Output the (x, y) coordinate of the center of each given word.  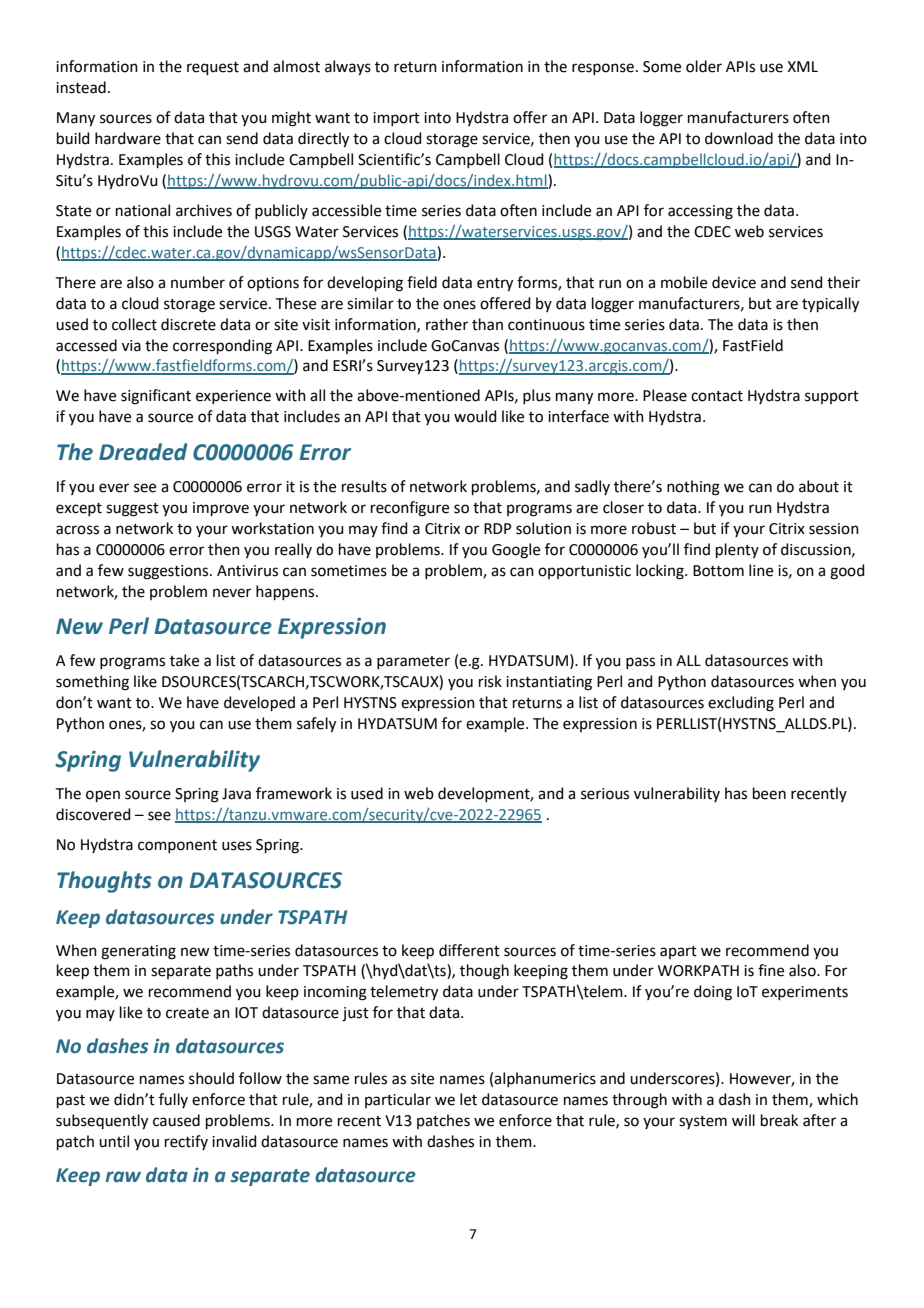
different (469, 950)
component (177, 846)
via (131, 346)
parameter (413, 662)
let (468, 1099)
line (761, 570)
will (743, 1120)
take (184, 660)
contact (717, 396)
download (739, 138)
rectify (186, 1142)
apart (678, 952)
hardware (128, 138)
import (396, 119)
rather (447, 324)
